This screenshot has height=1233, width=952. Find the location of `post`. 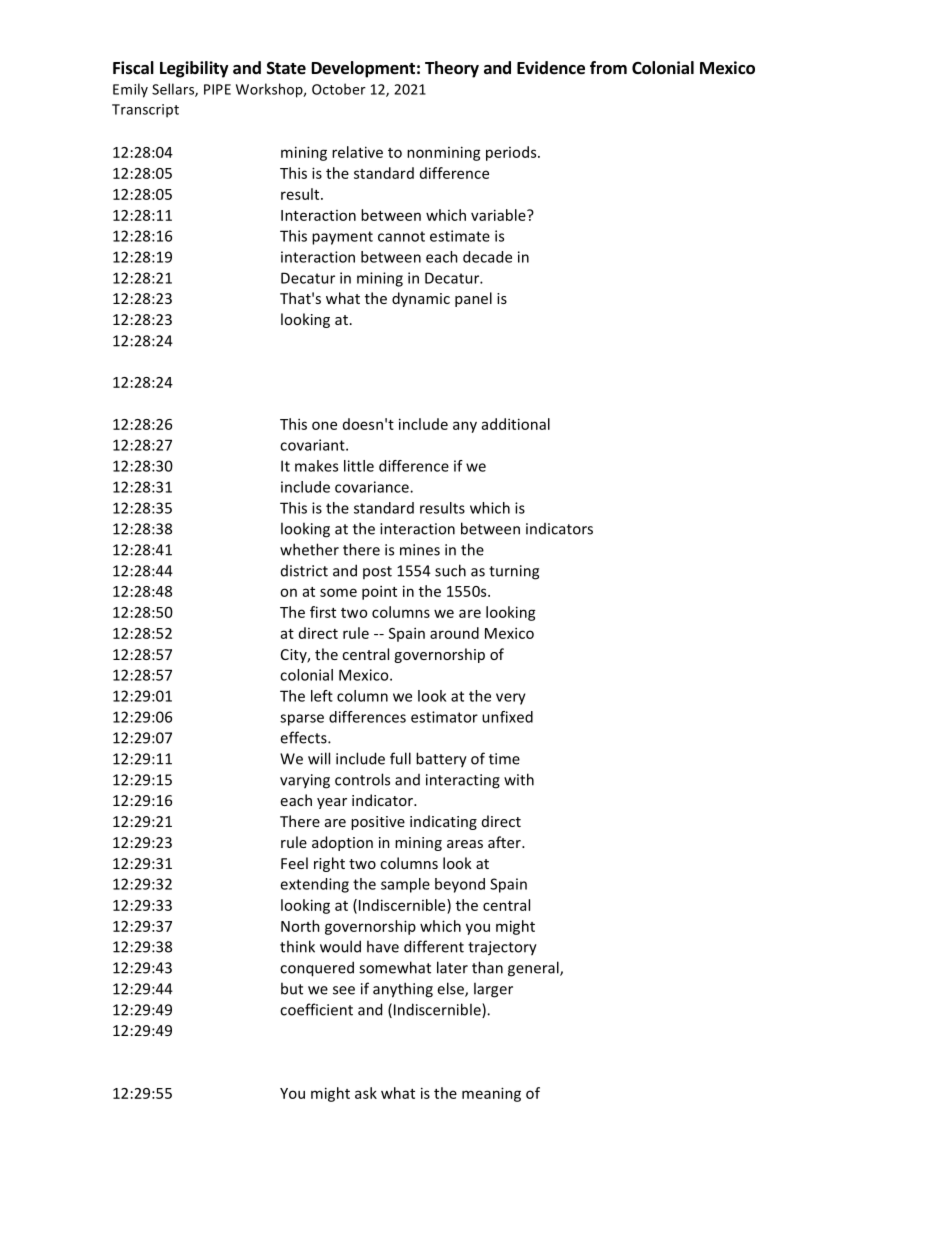

post is located at coordinates (377, 572).
